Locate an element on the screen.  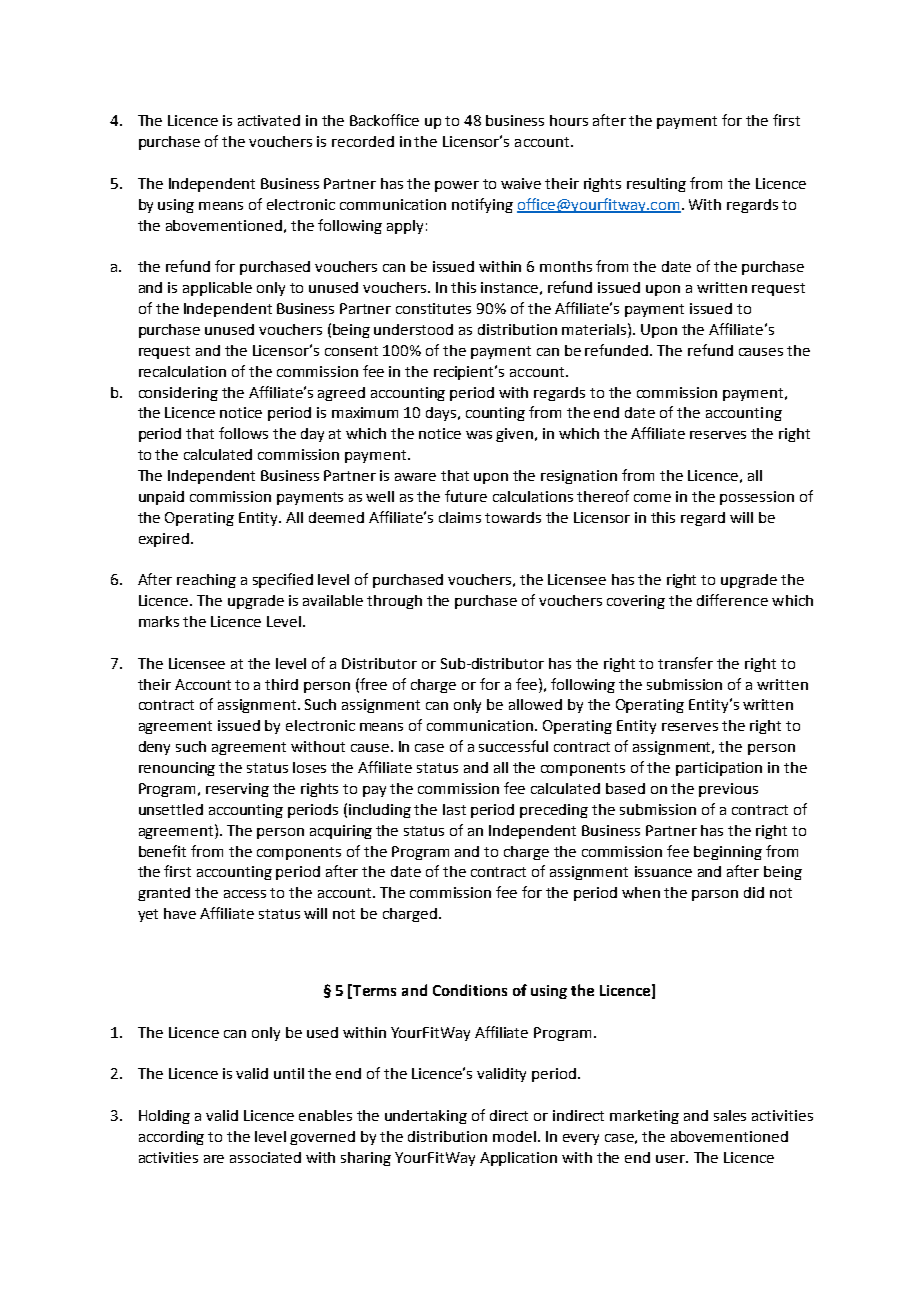
considering is located at coordinates (178, 394).
